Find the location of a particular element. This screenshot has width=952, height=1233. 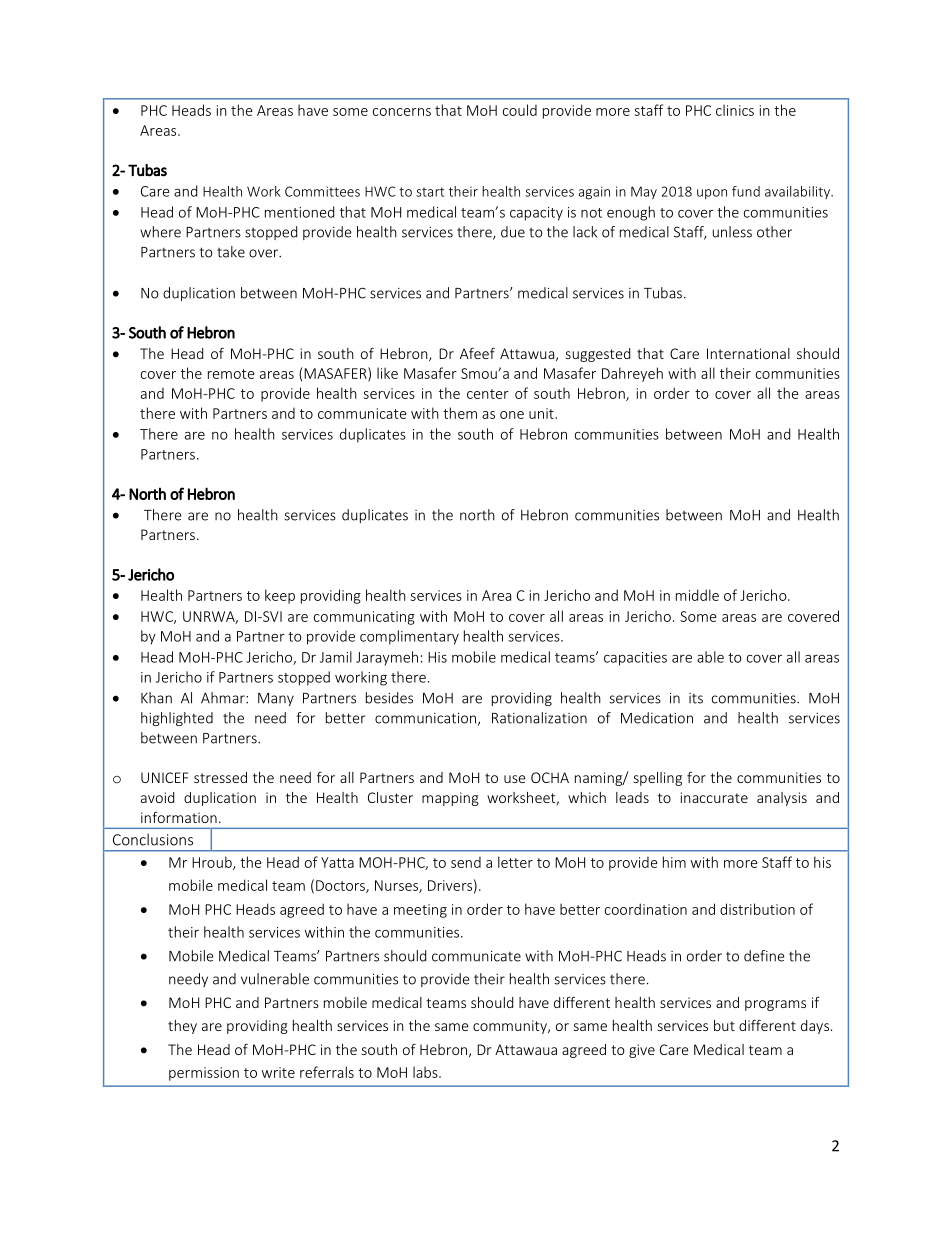

permission is located at coordinates (204, 1074).
